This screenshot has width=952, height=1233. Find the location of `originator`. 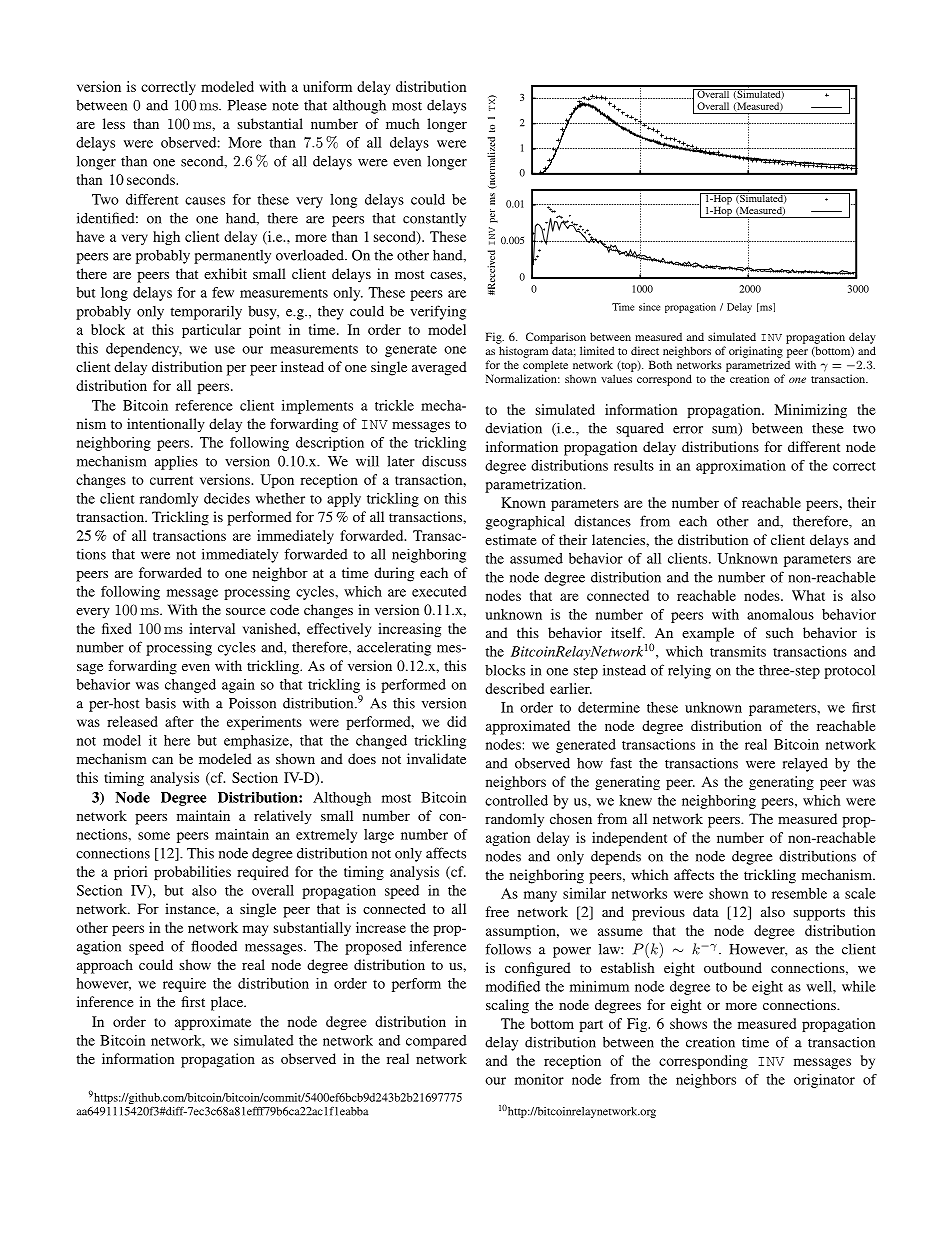

originator is located at coordinates (824, 1081).
